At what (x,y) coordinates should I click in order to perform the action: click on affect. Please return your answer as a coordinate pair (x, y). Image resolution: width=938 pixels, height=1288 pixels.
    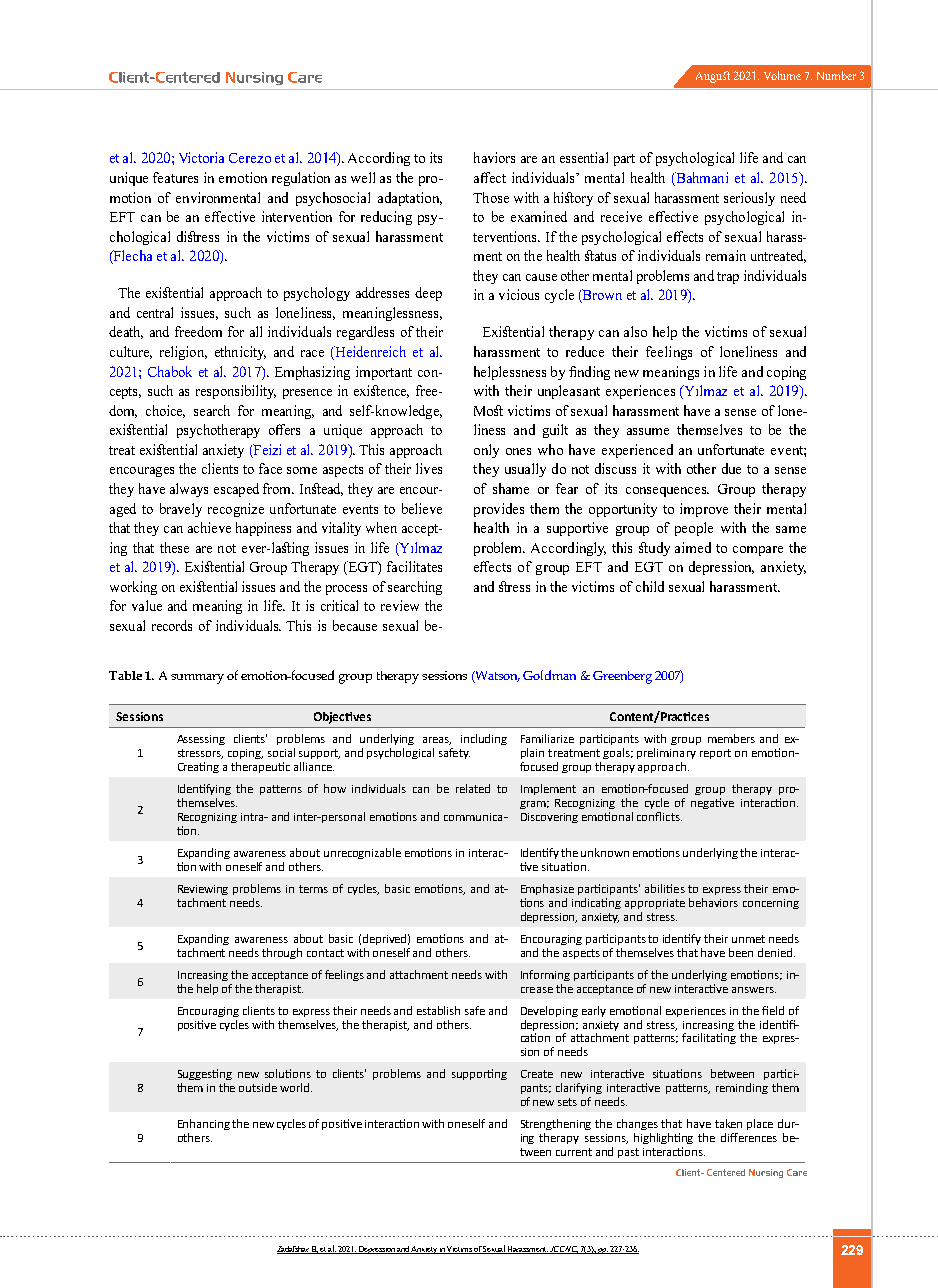
    Looking at the image, I should click on (490, 177).
